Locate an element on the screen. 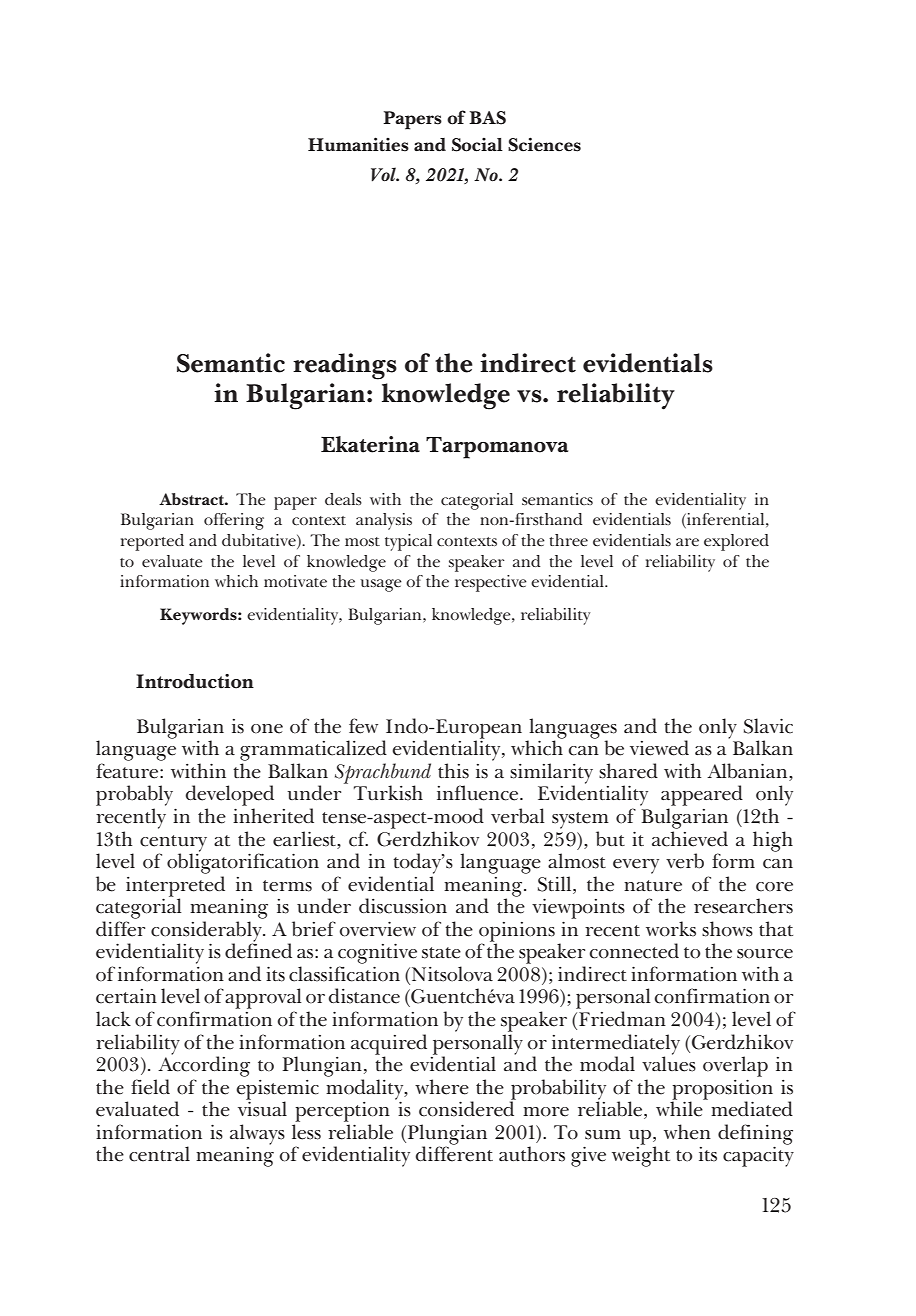 The width and height of the screenshot is (916, 1316). appeared is located at coordinates (702, 797).
